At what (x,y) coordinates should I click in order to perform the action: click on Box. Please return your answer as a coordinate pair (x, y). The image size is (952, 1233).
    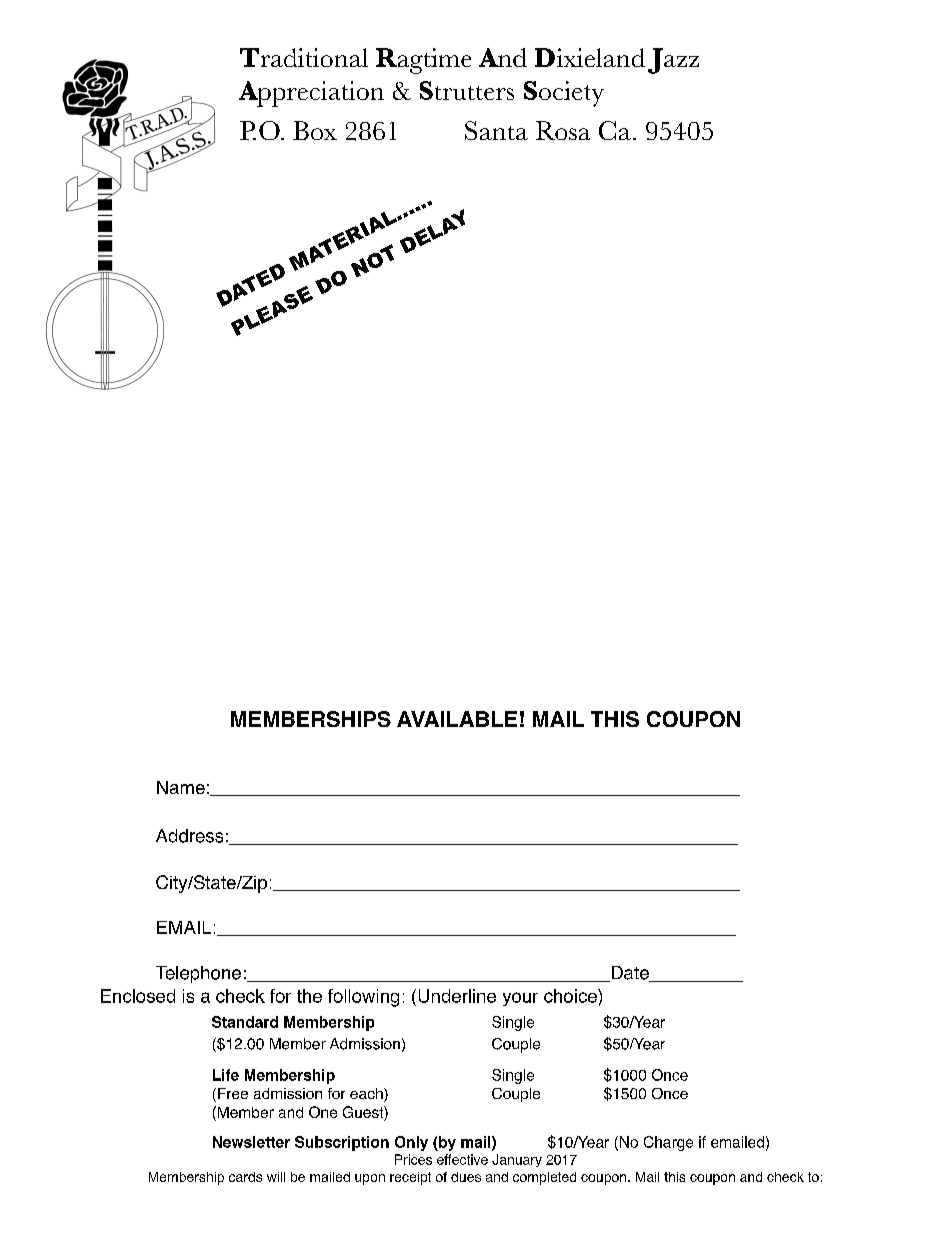
    Looking at the image, I should click on (315, 130).
